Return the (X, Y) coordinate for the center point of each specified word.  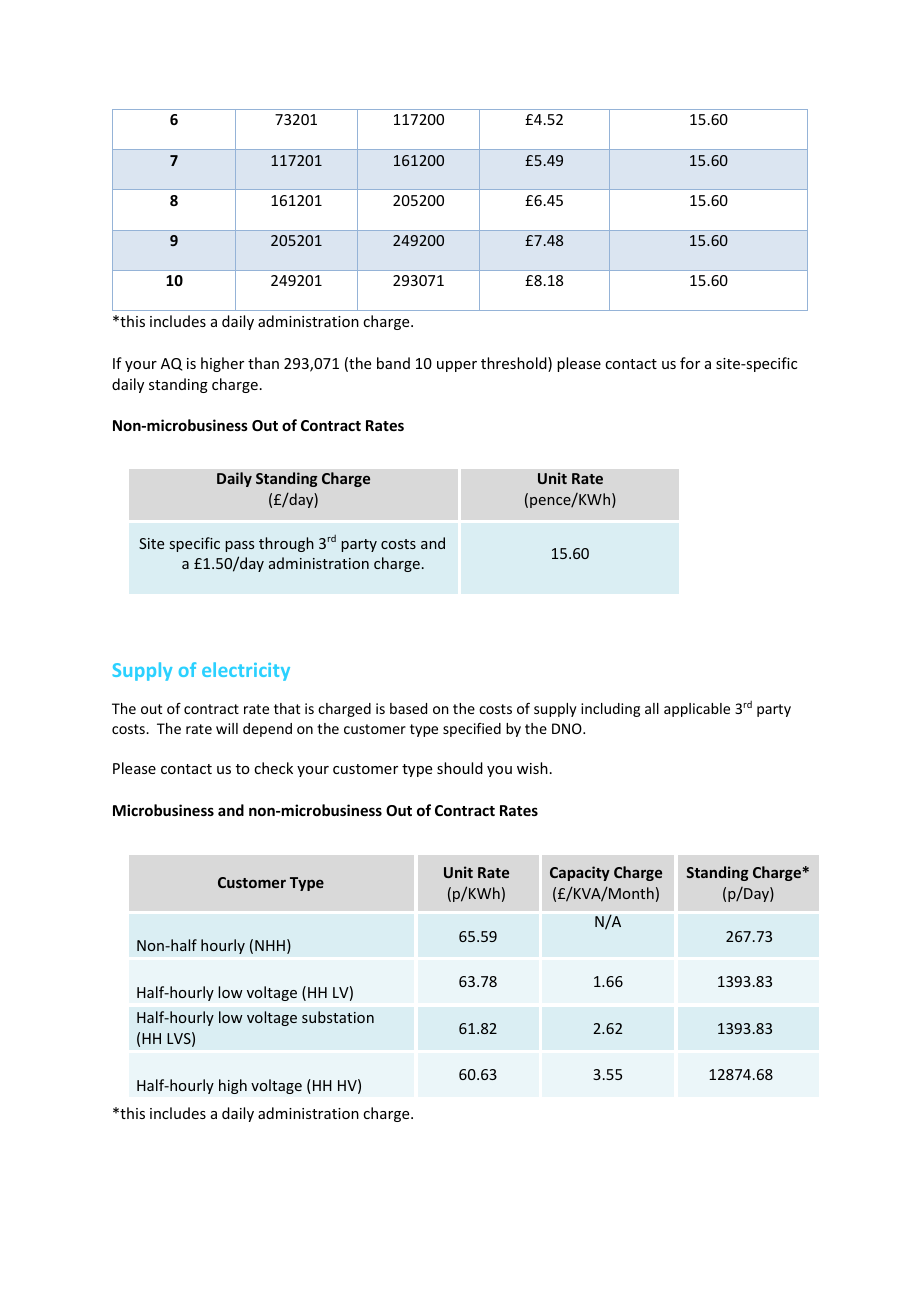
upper (457, 366)
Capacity (580, 873)
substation (338, 1017)
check (273, 768)
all (652, 708)
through (286, 544)
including (610, 710)
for (690, 363)
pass (239, 546)
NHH (270, 945)
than (263, 363)
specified (472, 730)
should (460, 768)
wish (532, 768)
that (287, 708)
